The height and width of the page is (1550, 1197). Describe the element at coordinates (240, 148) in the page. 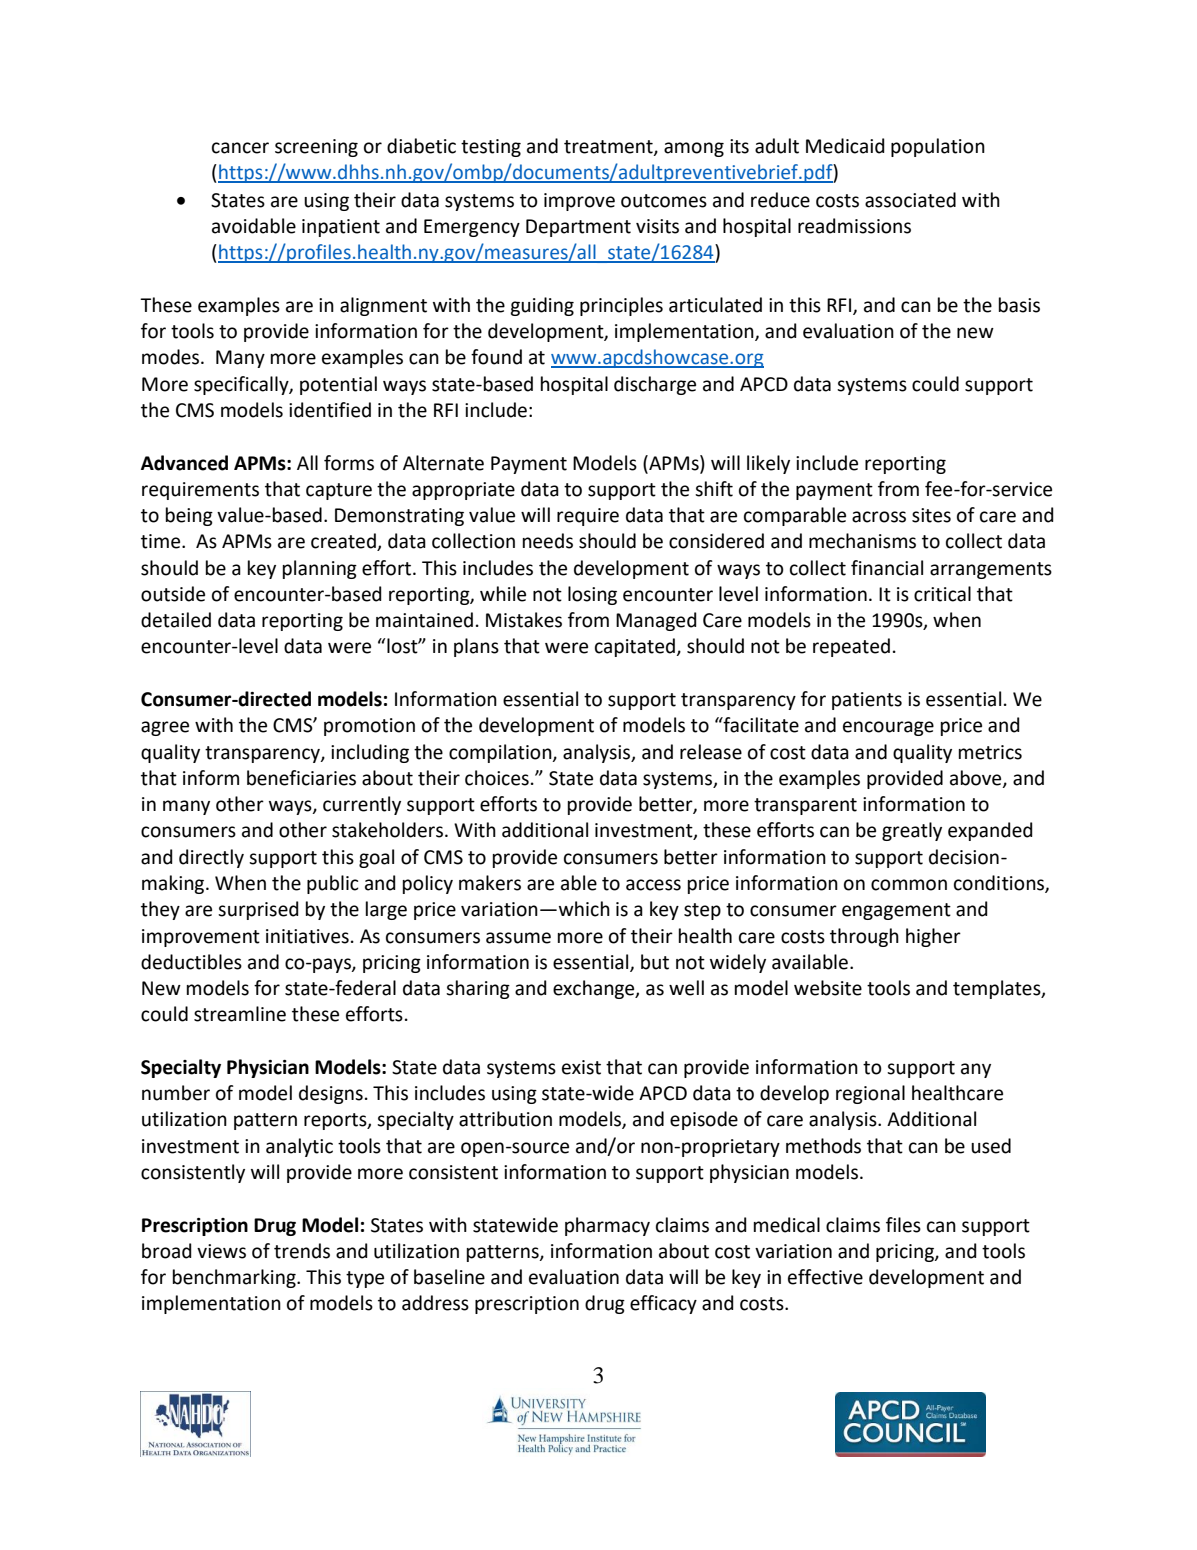

I see `cancer` at that location.
